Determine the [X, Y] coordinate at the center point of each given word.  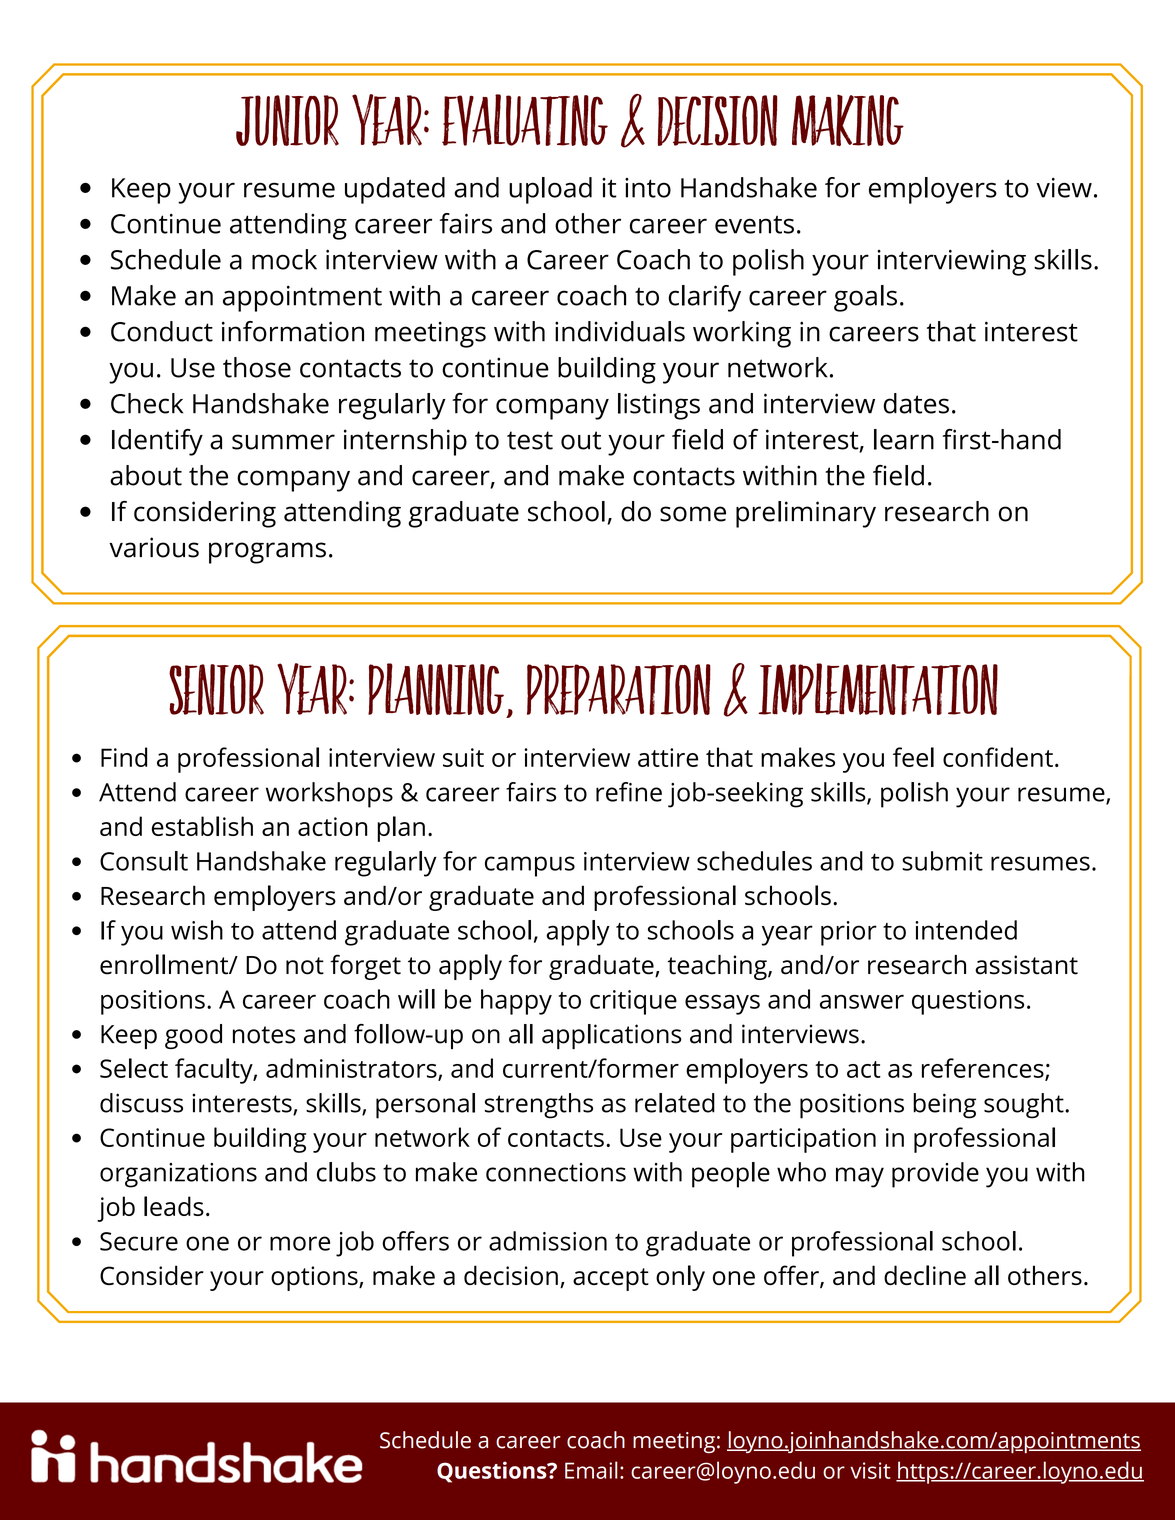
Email [591, 1470]
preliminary [806, 514]
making [848, 120]
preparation [619, 689]
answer [862, 1002]
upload [550, 190]
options [315, 1278]
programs [267, 553]
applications [612, 1036]
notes [264, 1035]
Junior [287, 120]
